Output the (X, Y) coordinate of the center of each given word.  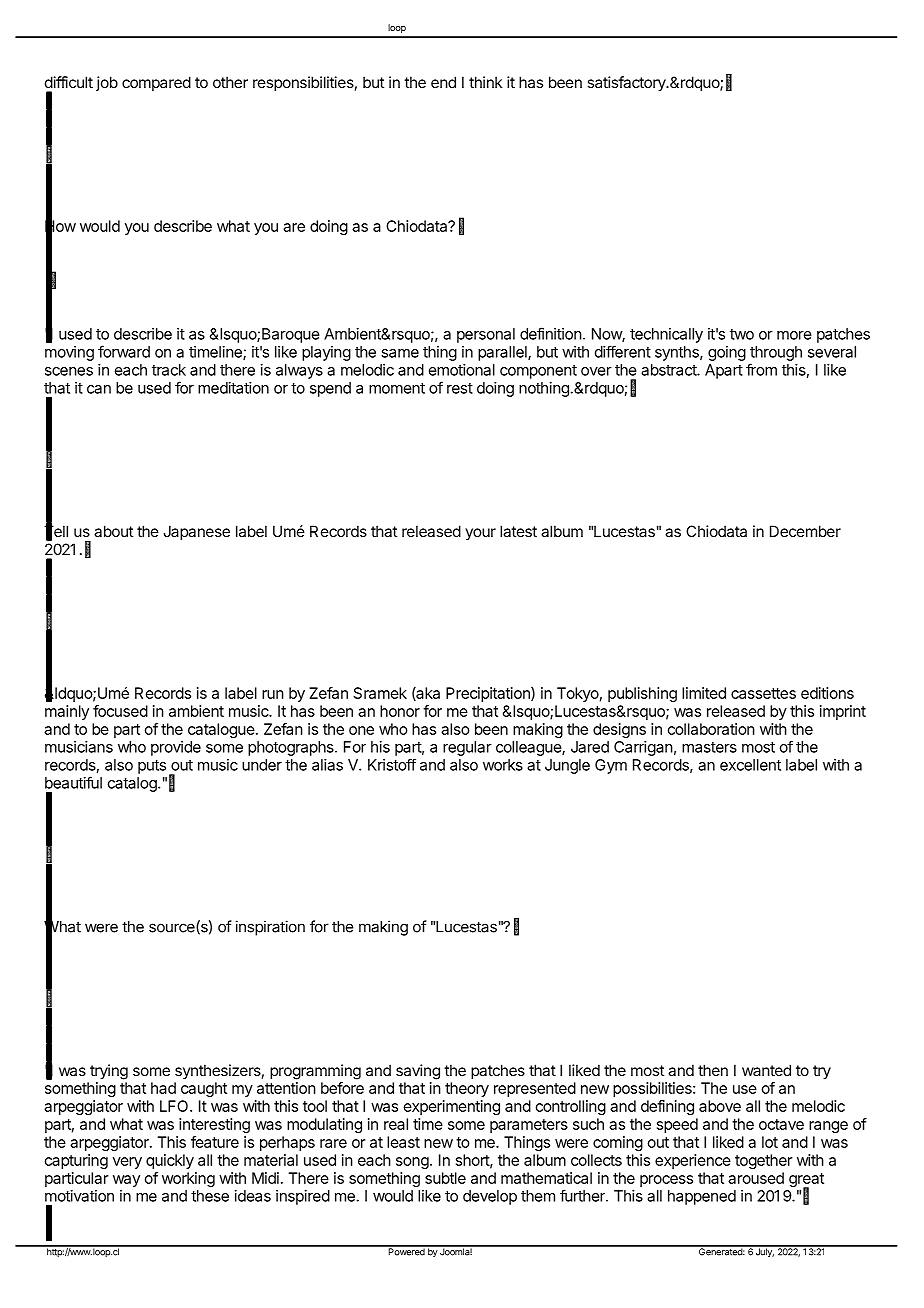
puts (152, 767)
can (99, 389)
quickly (170, 1161)
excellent (750, 765)
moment (397, 388)
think (485, 82)
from (761, 369)
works (503, 765)
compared (156, 83)
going (727, 353)
